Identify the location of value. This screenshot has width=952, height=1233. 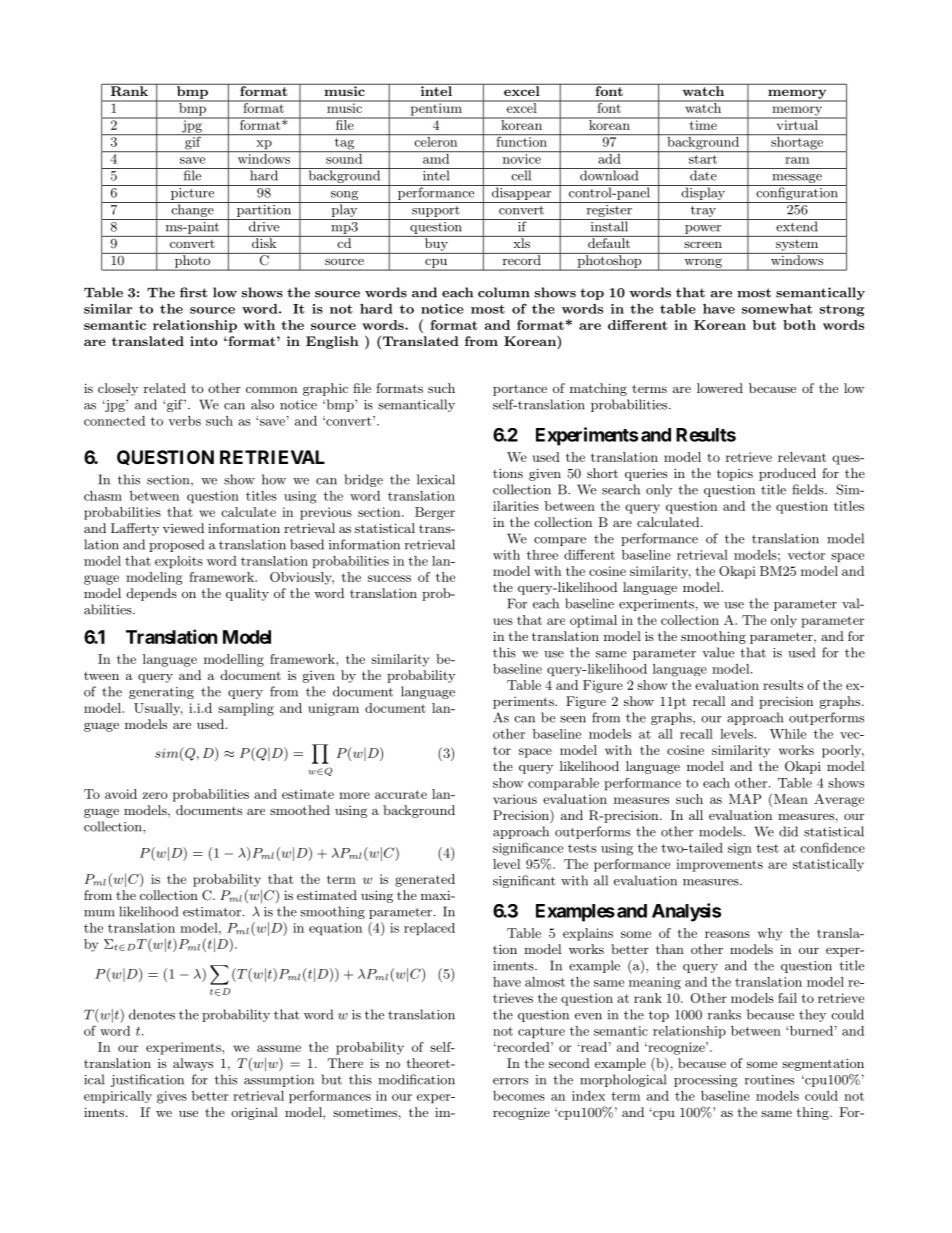
(718, 652).
